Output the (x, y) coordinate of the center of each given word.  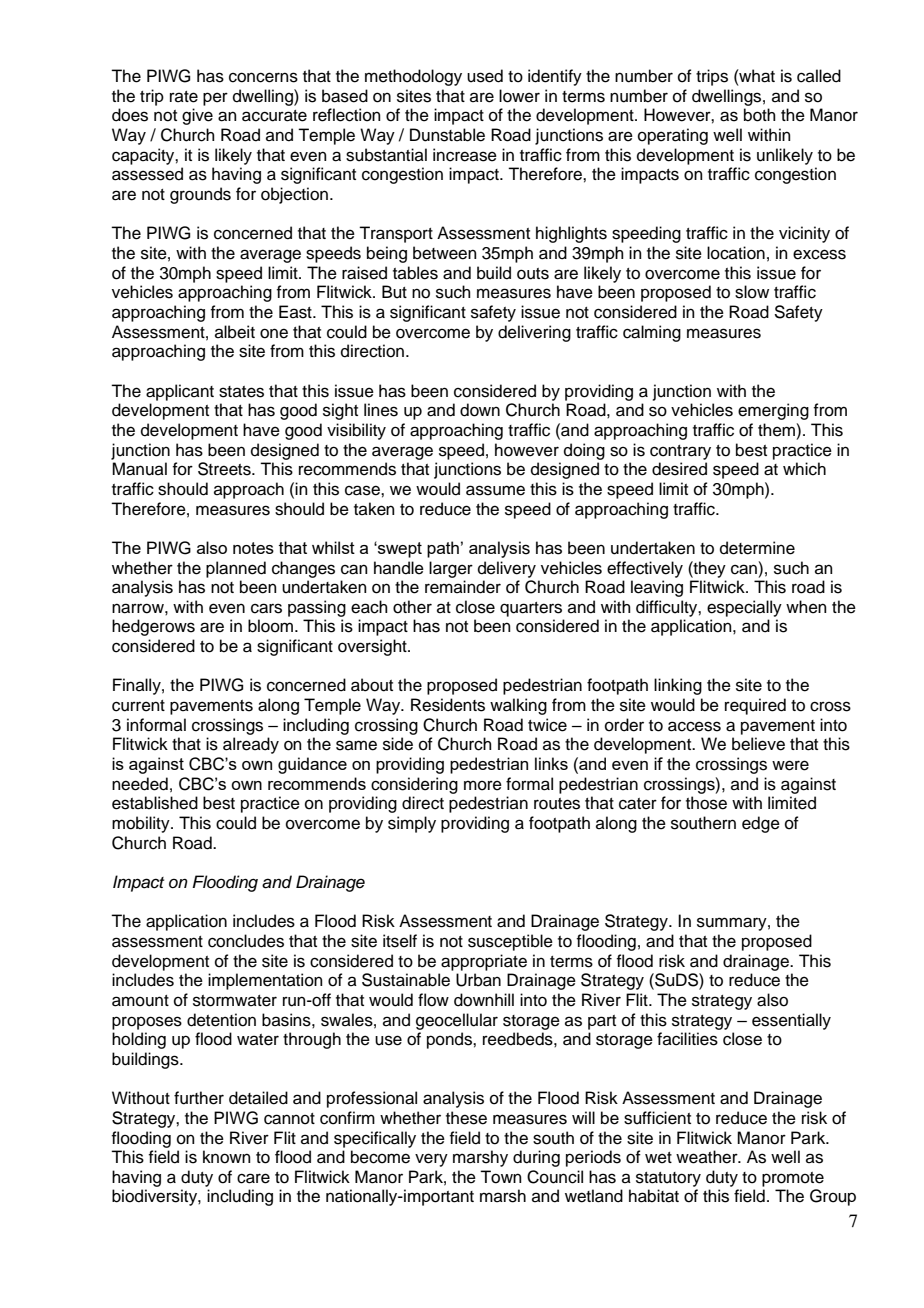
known (227, 1157)
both (760, 115)
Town (501, 1177)
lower (519, 96)
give (197, 116)
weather (708, 1157)
